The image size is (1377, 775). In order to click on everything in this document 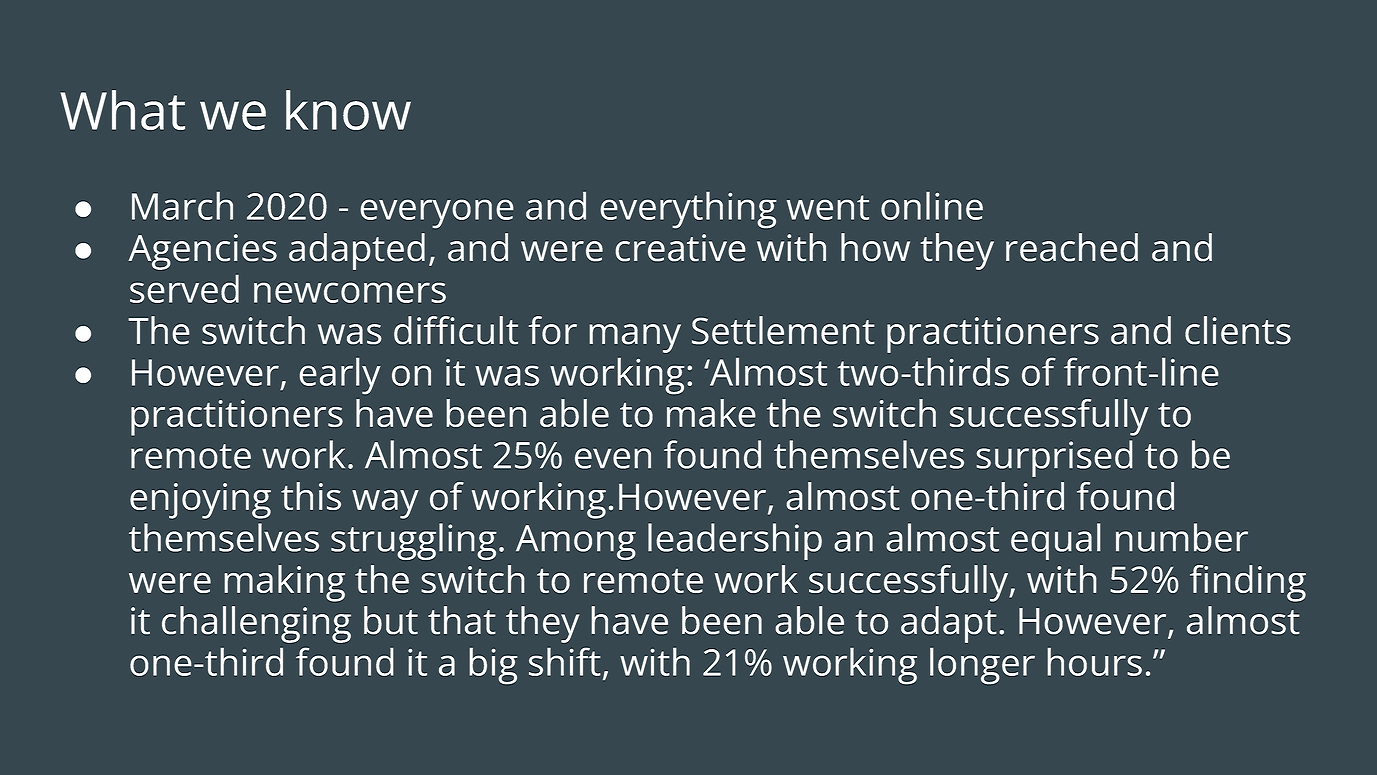, I will do `click(688, 210)`.
